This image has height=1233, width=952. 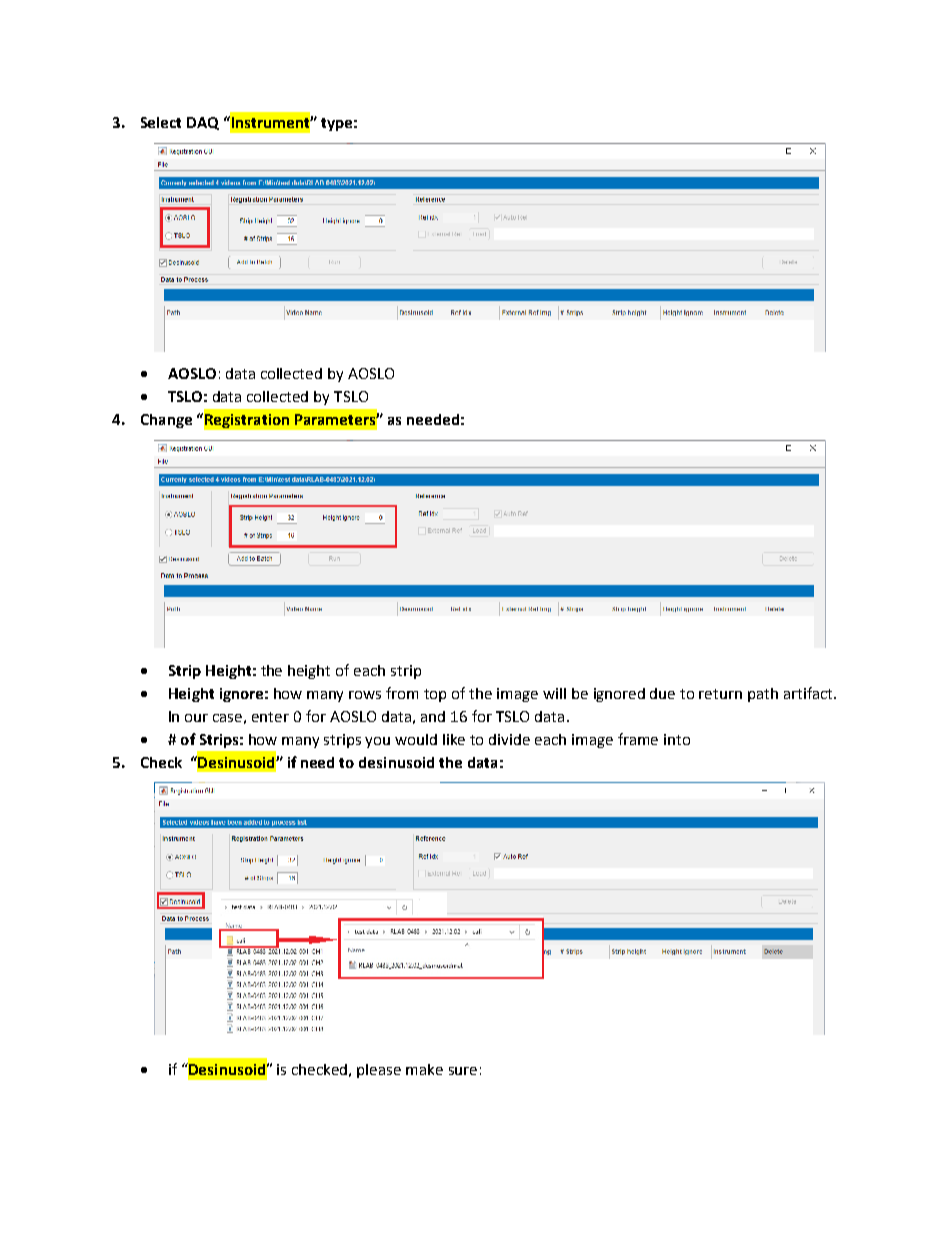 I want to click on top, so click(x=435, y=695).
